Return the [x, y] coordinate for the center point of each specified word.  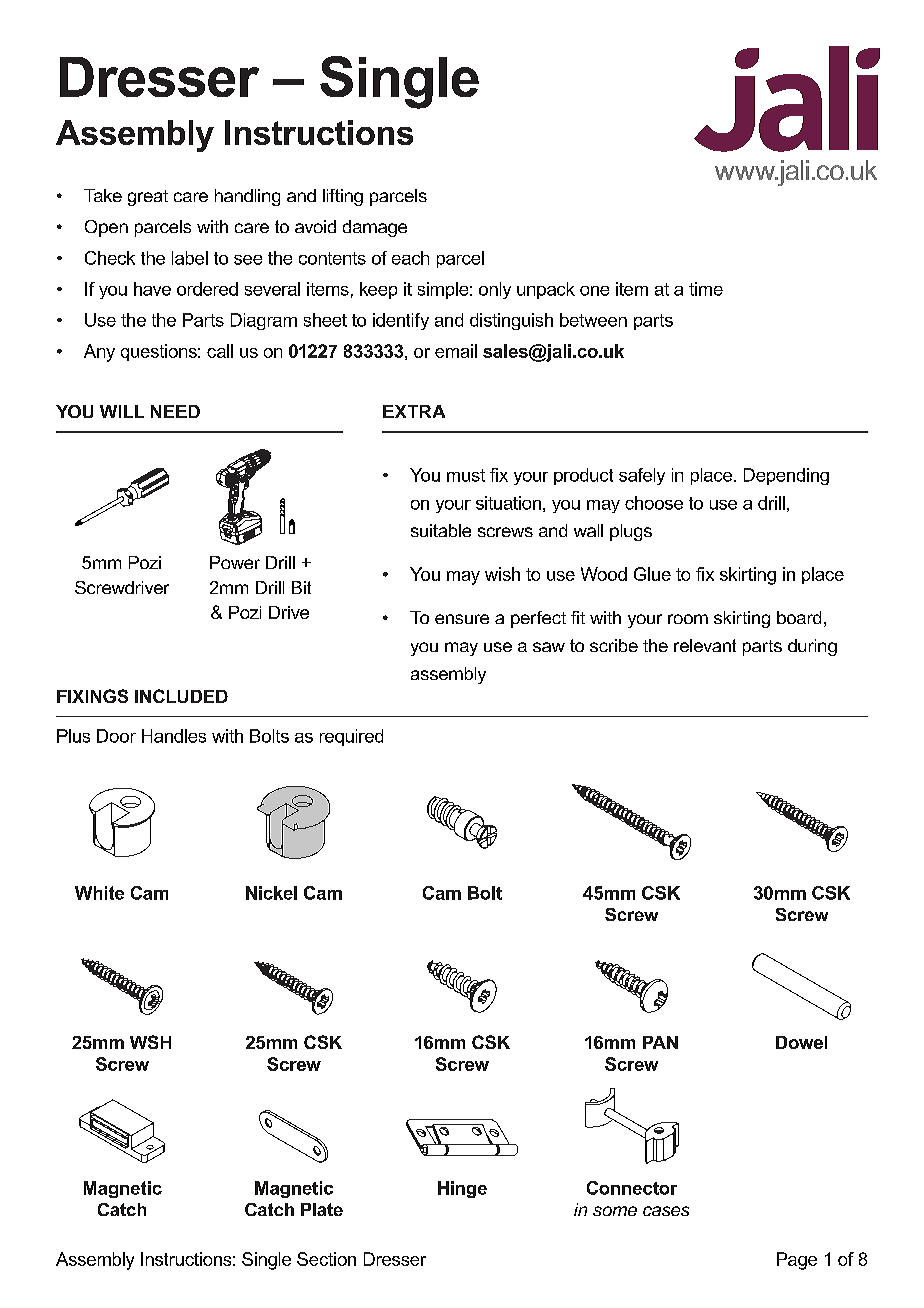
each [410, 258]
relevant [705, 645]
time [706, 289]
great [148, 198]
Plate [322, 1209]
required [351, 737]
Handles [174, 736]
